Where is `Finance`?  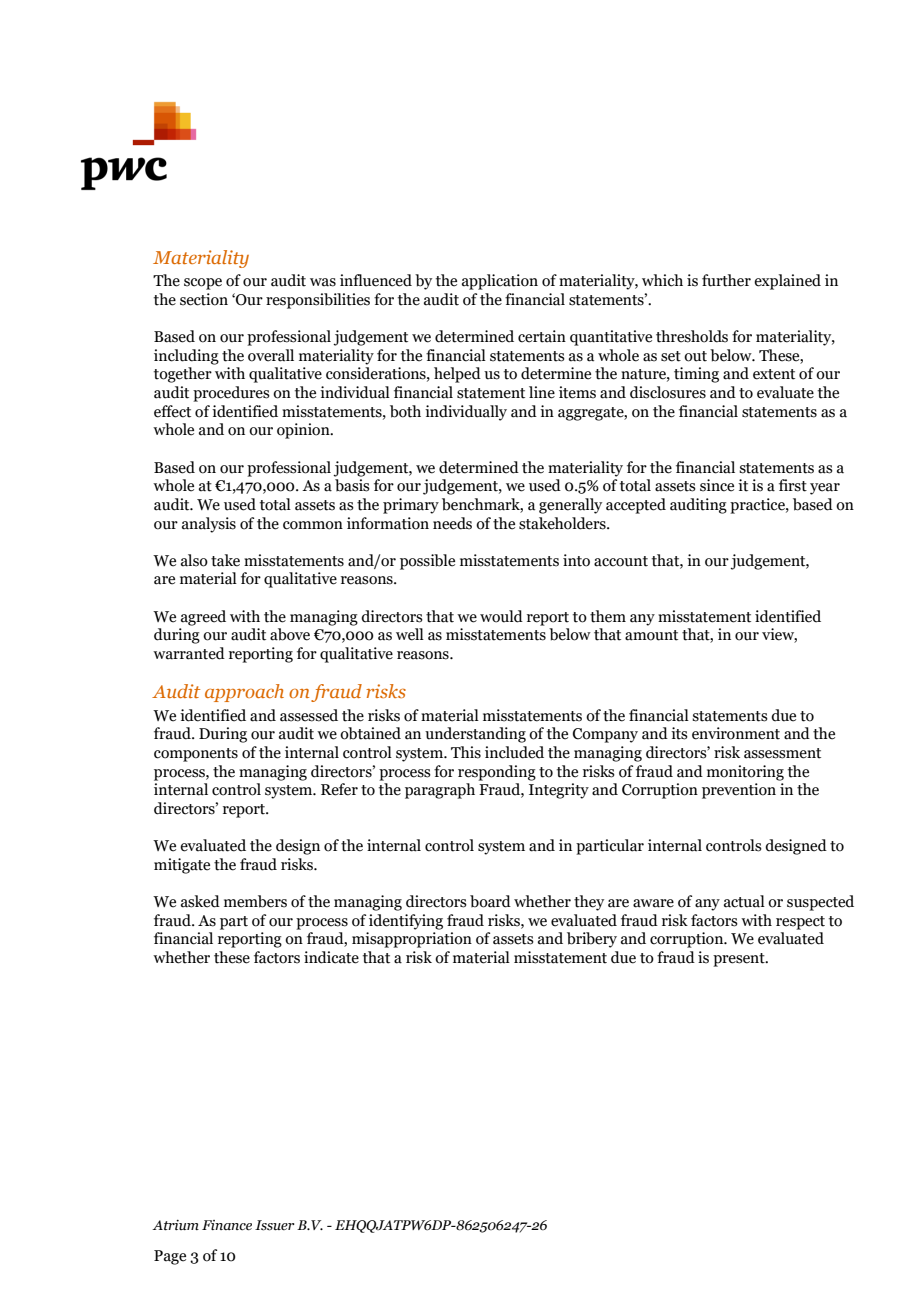 Finance is located at coordinates (227, 1225).
